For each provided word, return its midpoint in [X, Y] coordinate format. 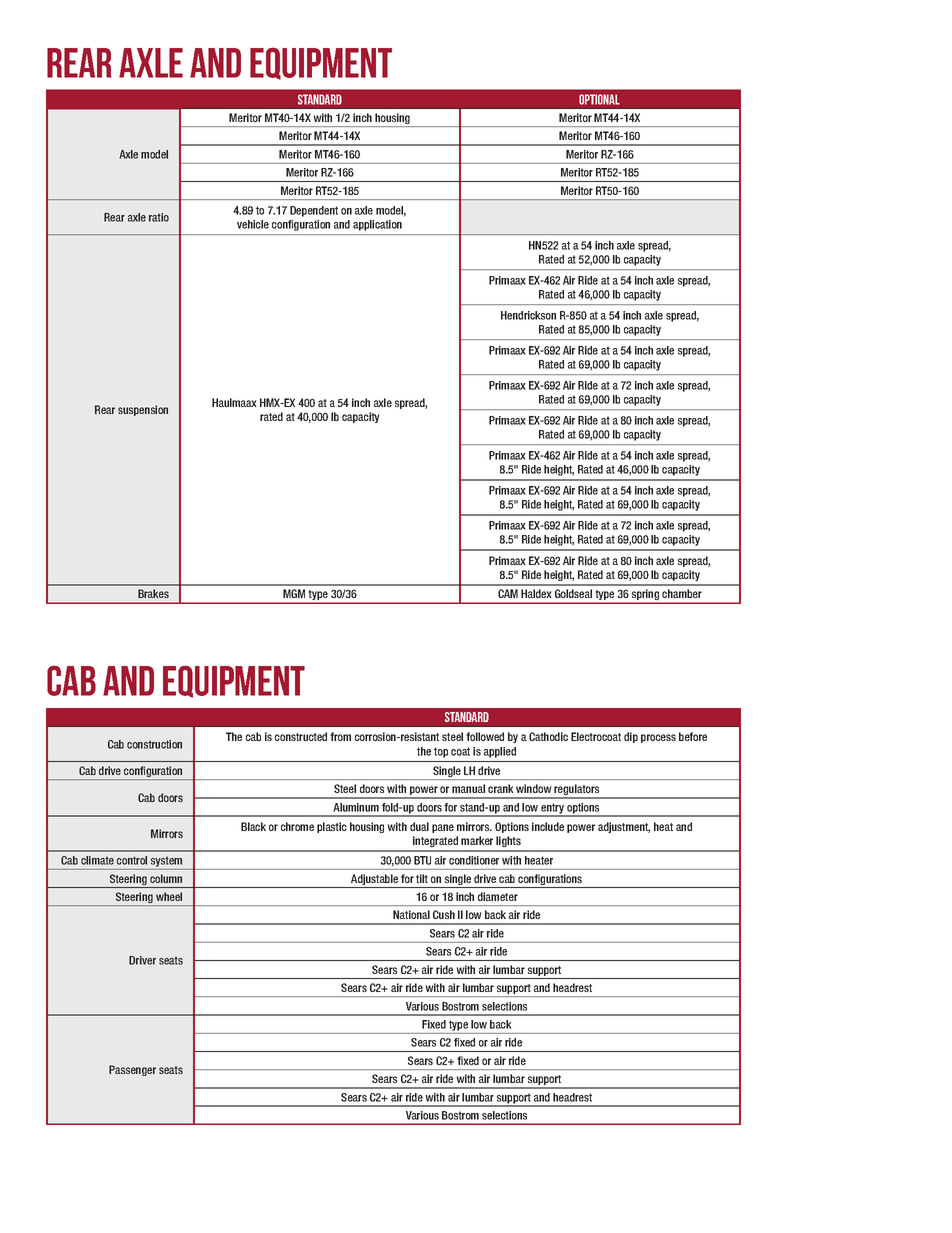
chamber [682, 593]
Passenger [132, 1070]
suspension [143, 410]
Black [253, 826]
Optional [599, 99]
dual [419, 826]
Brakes [153, 593]
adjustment [624, 827]
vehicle [253, 224]
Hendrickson [528, 315]
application [377, 225]
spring [645, 596]
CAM [508, 593]
